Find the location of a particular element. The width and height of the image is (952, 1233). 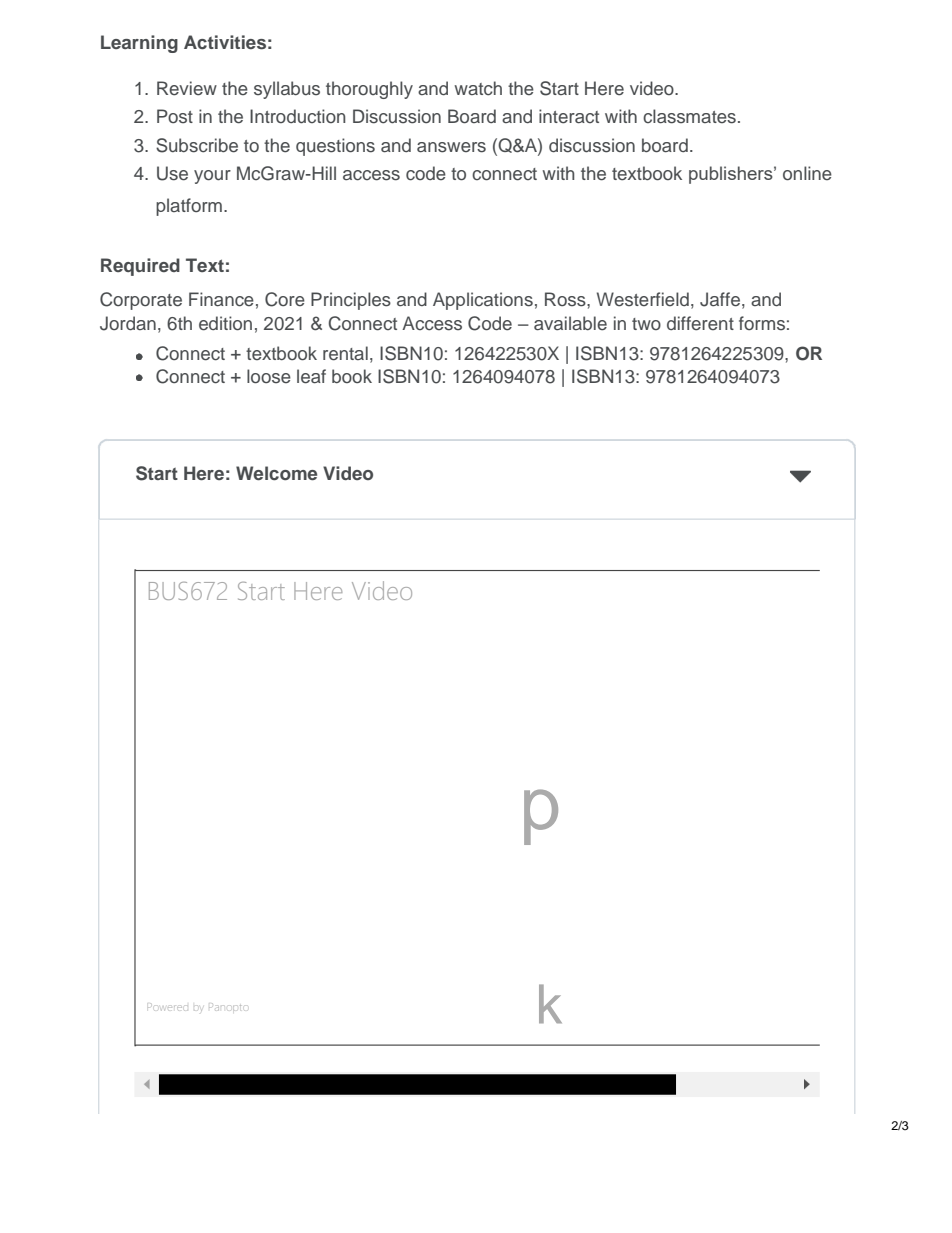

Welcome is located at coordinates (276, 473).
